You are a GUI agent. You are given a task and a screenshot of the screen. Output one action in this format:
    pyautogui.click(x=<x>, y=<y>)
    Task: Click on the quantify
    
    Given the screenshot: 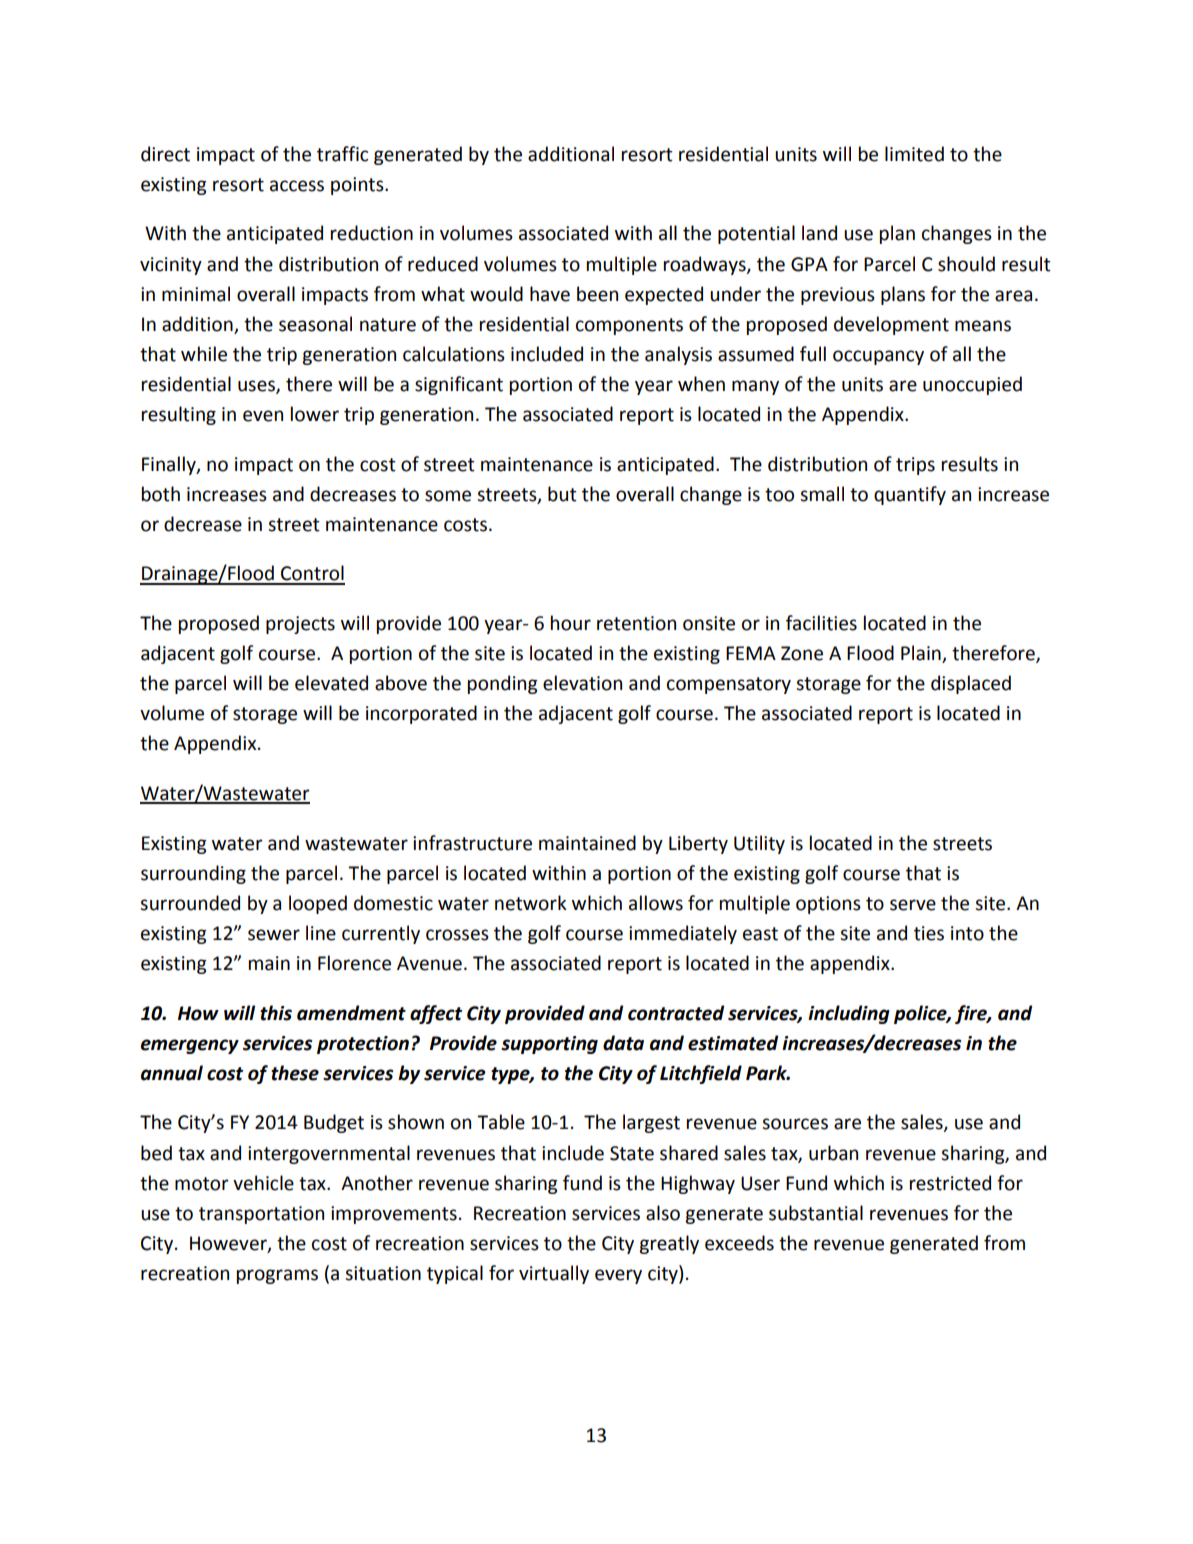 What is the action you would take?
    pyautogui.click(x=910, y=495)
